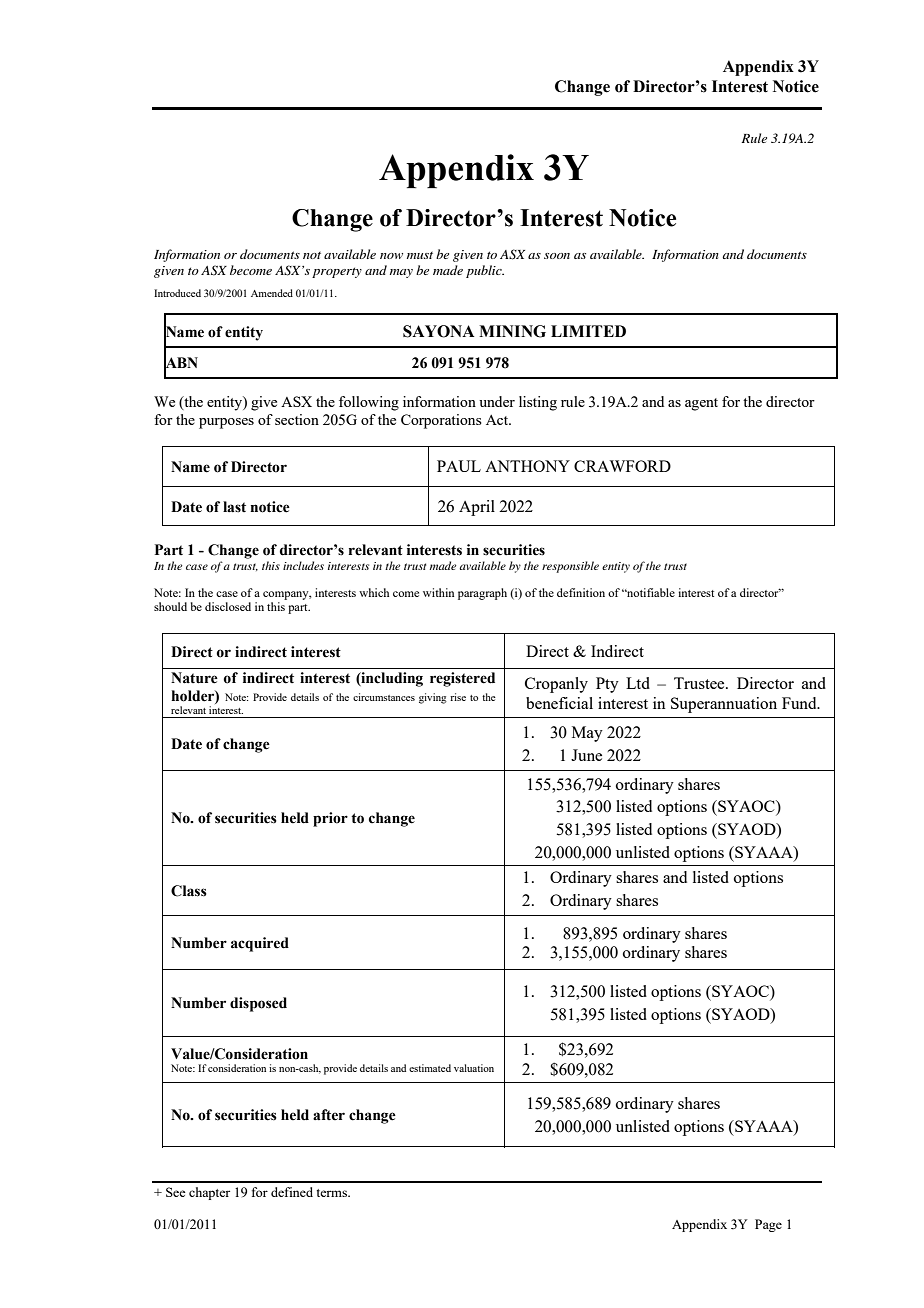 Image resolution: width=924 pixels, height=1308 pixels. Describe the element at coordinates (194, 678) in the page. I see `Nature` at that location.
